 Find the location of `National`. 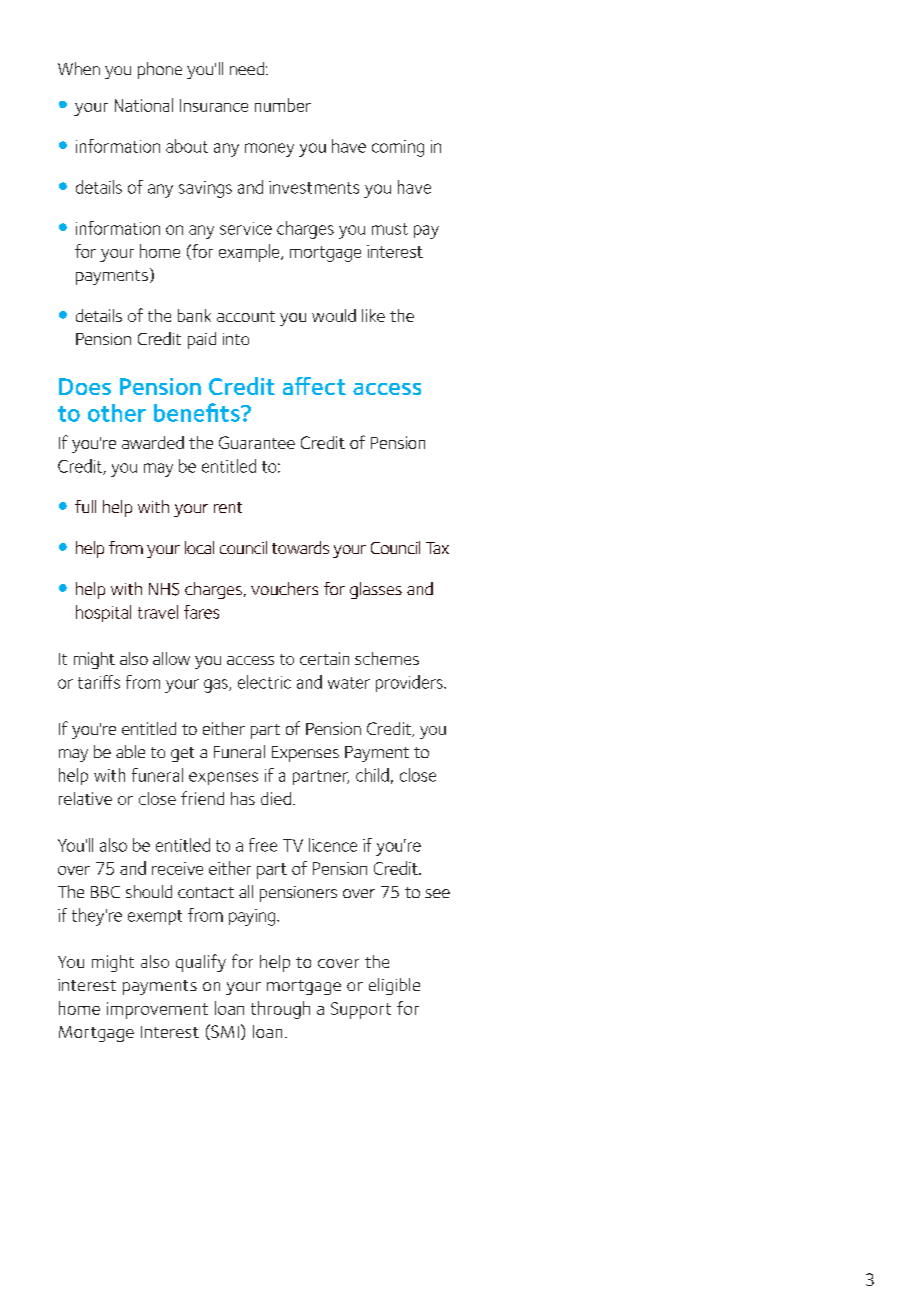

National is located at coordinates (144, 105).
